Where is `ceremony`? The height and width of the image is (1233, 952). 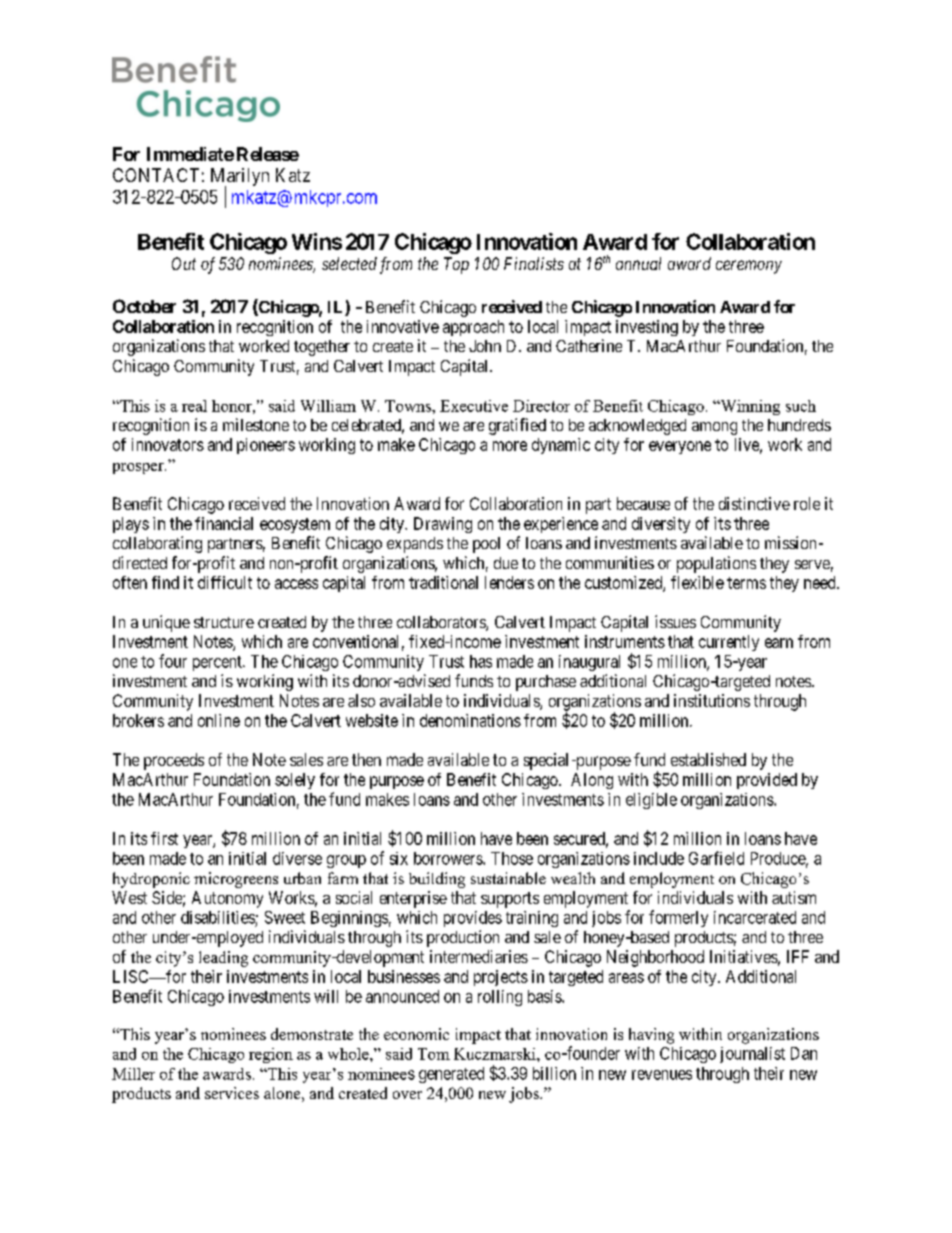 ceremony is located at coordinates (749, 267).
